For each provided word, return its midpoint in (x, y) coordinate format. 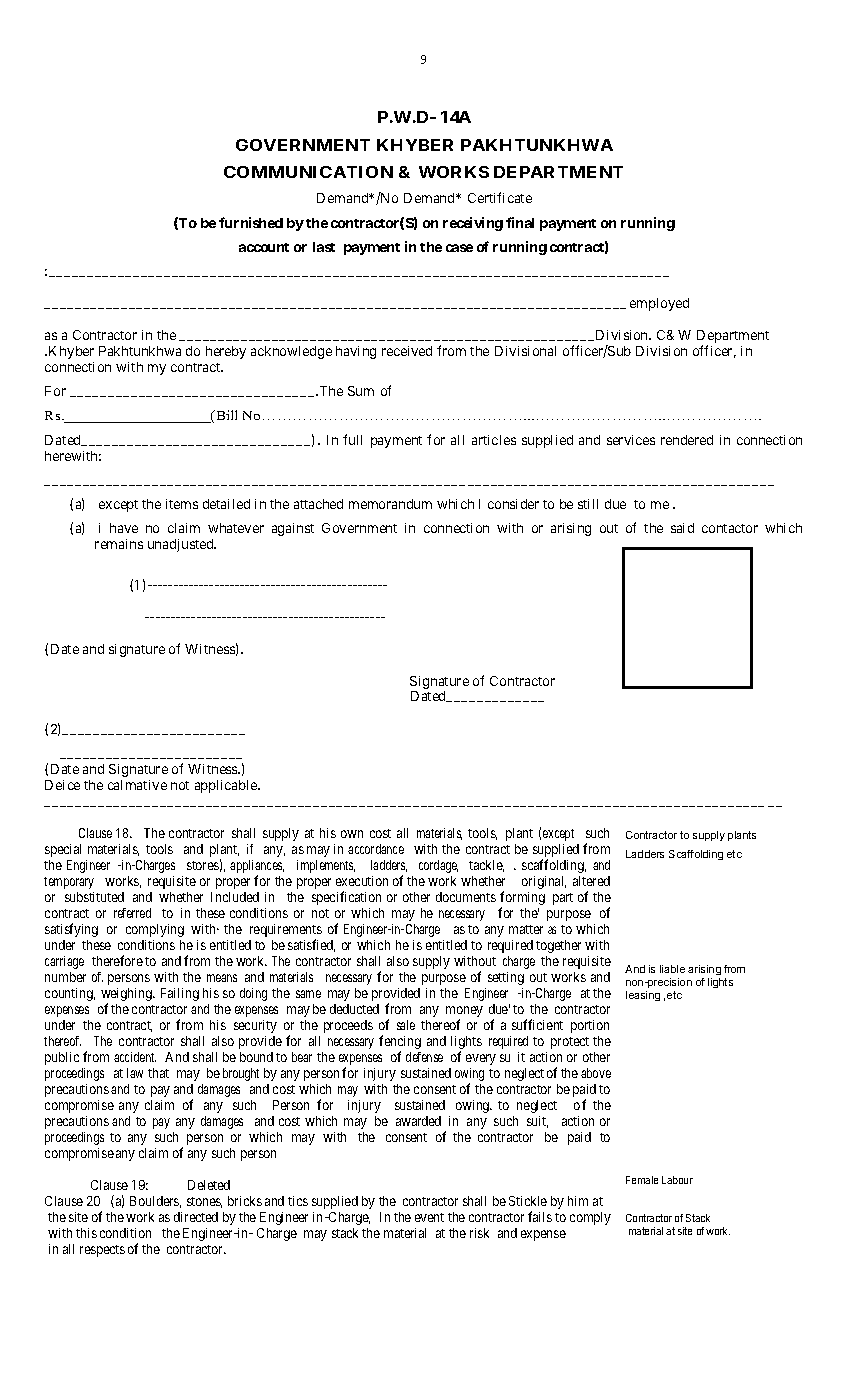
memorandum (390, 504)
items (182, 504)
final (520, 222)
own (352, 834)
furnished (251, 222)
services (631, 440)
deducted (354, 1009)
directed (196, 1217)
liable (672, 969)
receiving (473, 224)
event (429, 1217)
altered (591, 881)
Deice (62, 785)
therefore (117, 960)
